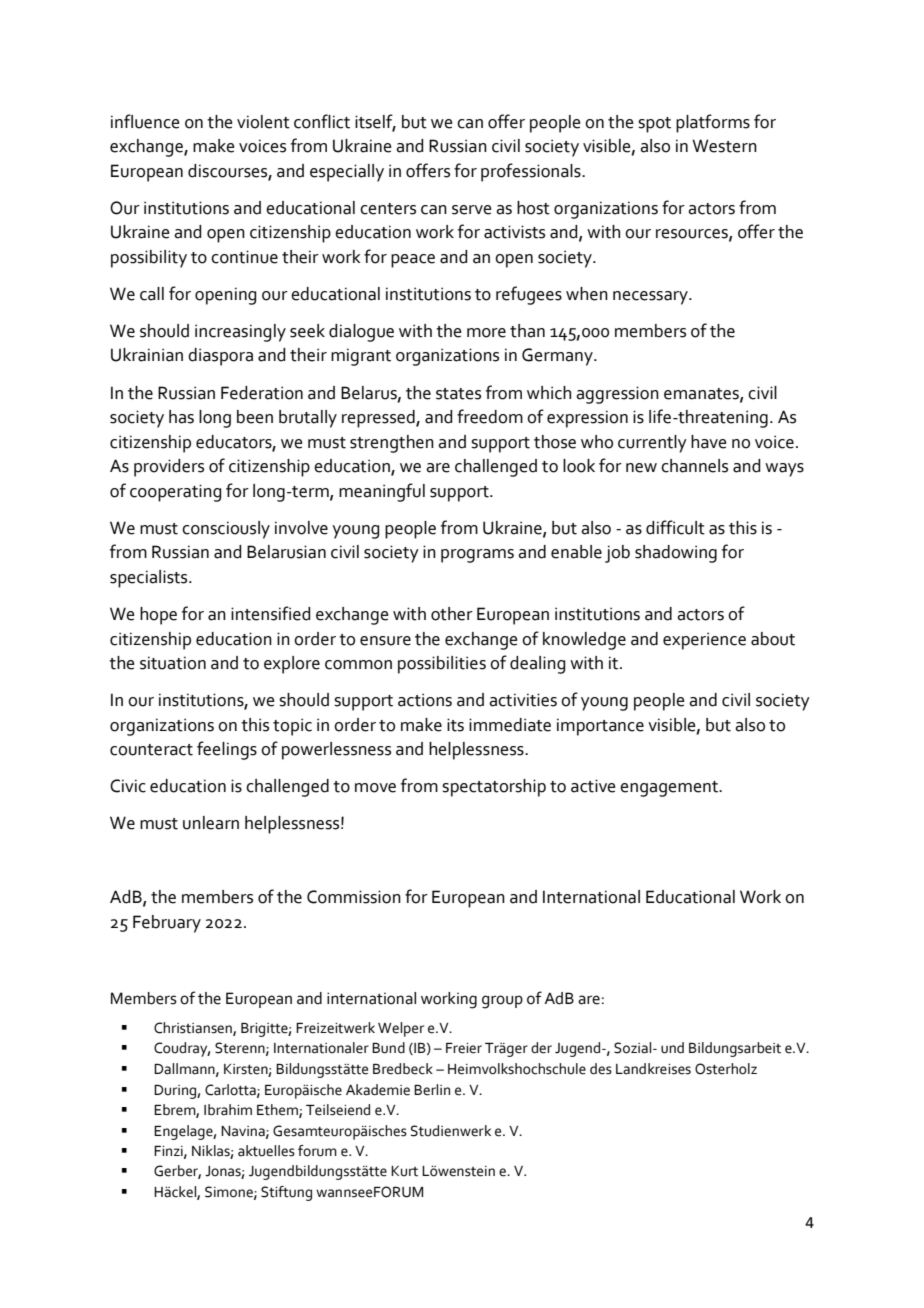 This screenshot has width=924, height=1308. Describe the element at coordinates (228, 1110) in the screenshot. I see `Ibrahim` at that location.
